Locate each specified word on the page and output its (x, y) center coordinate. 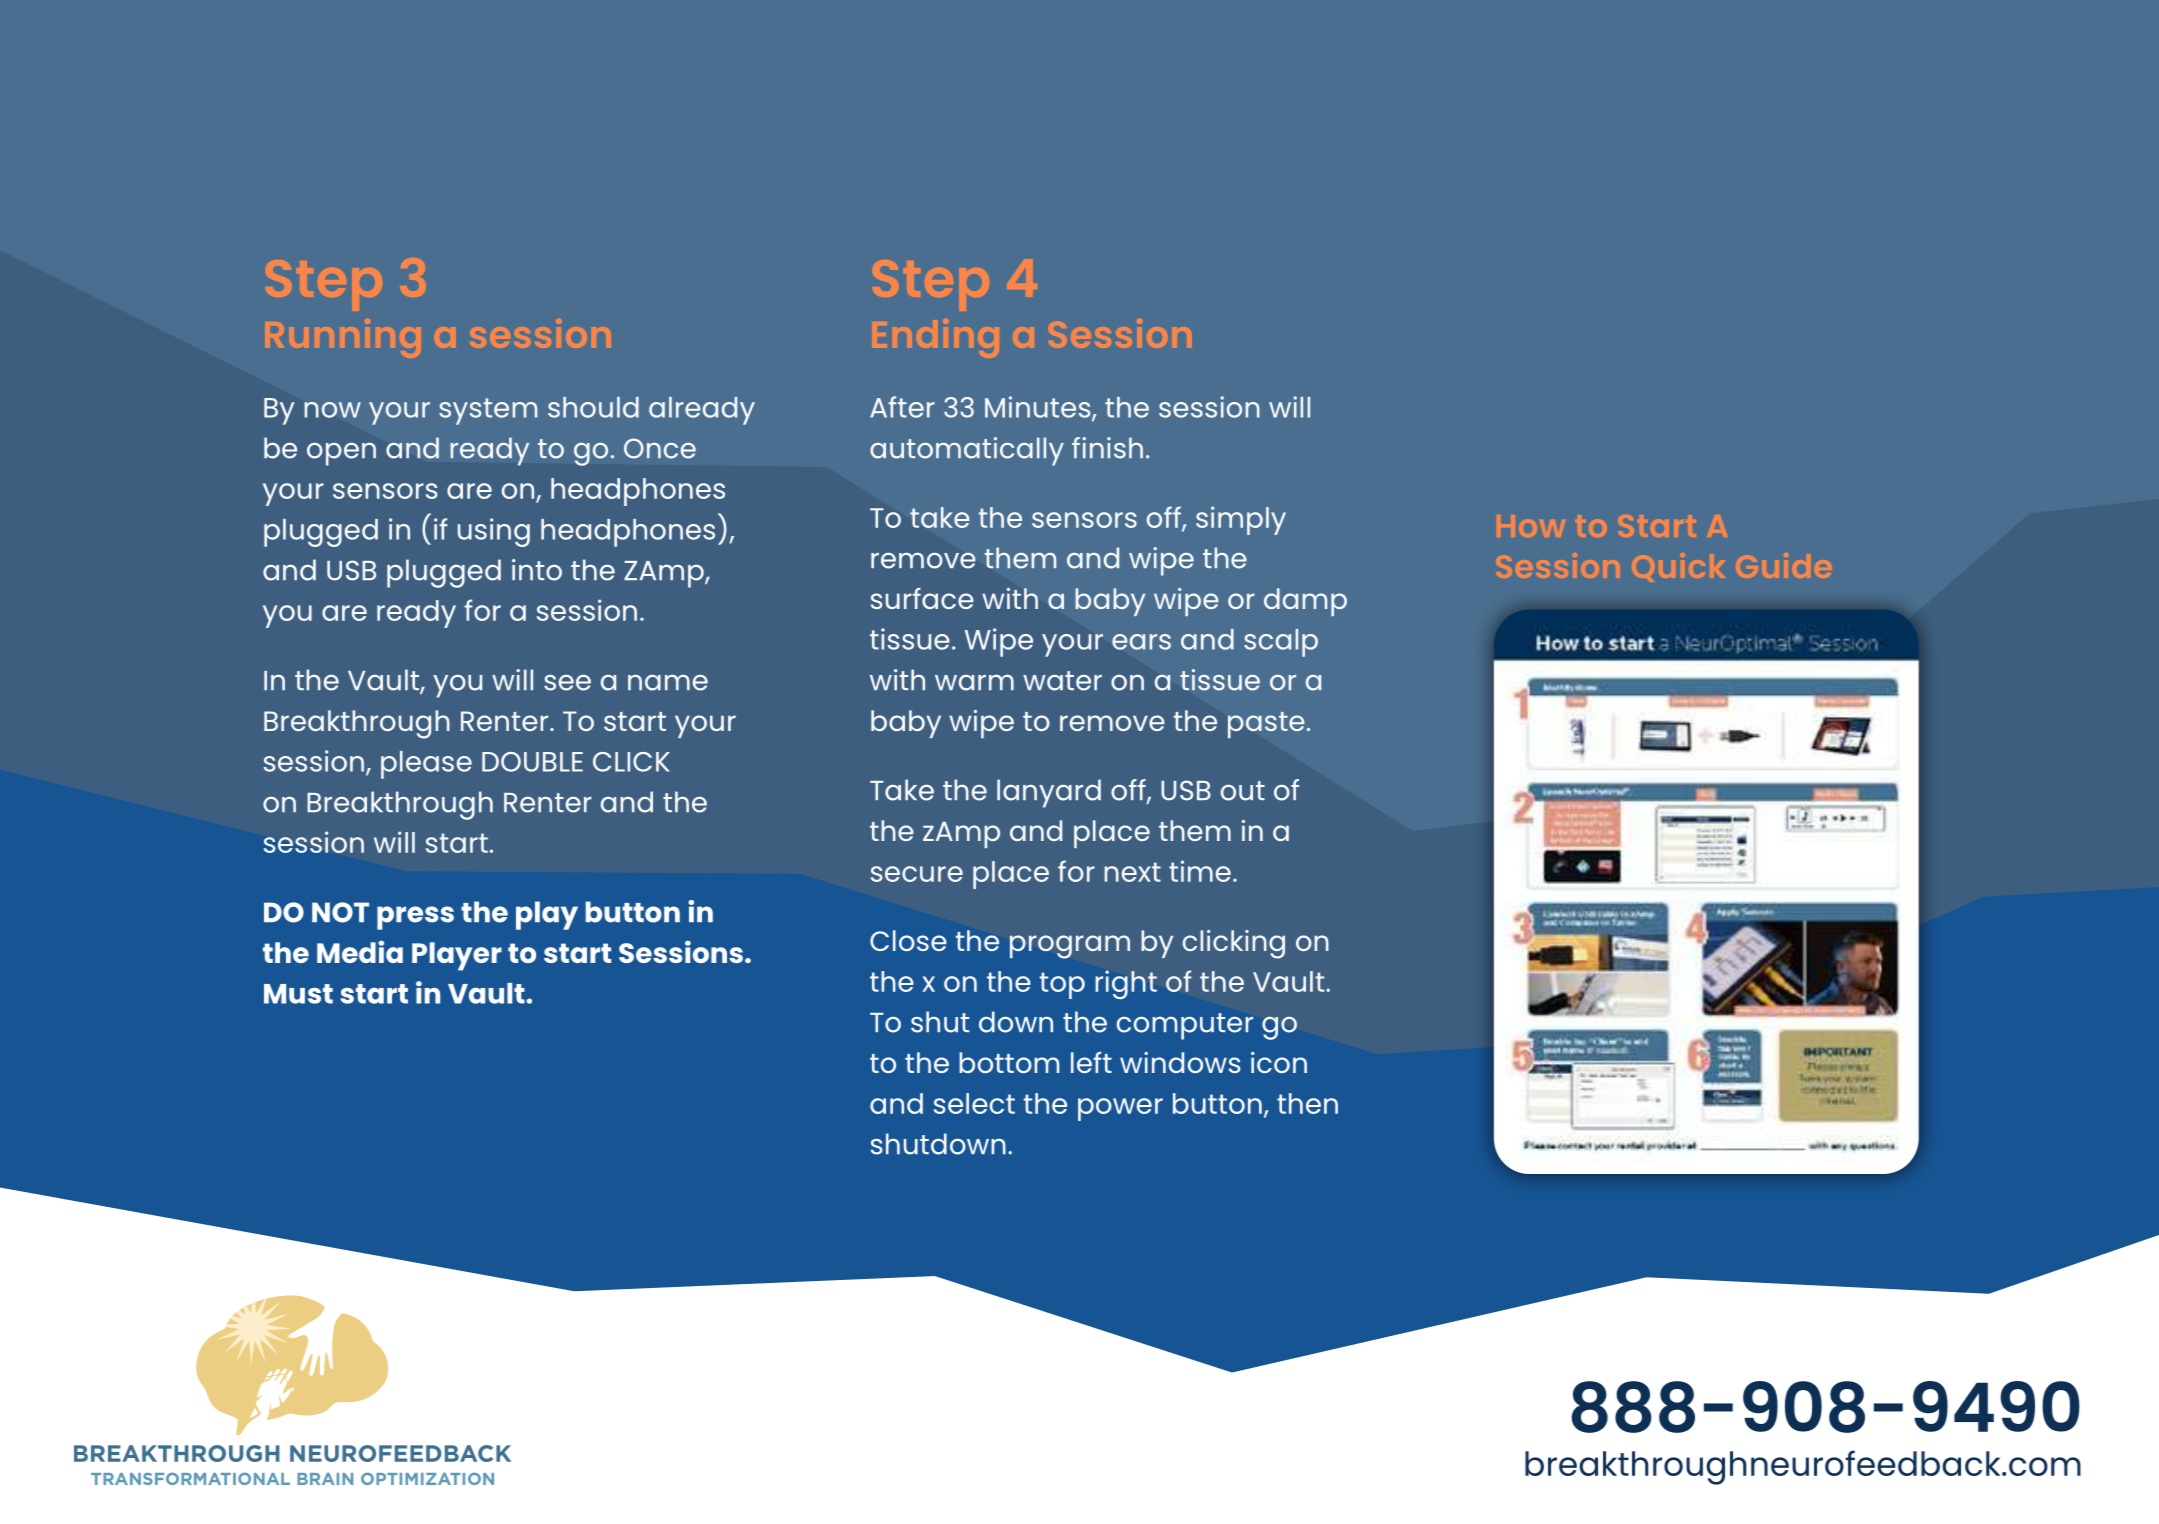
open (341, 454)
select (974, 1103)
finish (1107, 448)
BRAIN (325, 1479)
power (1120, 1109)
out (1243, 791)
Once (660, 448)
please (426, 765)
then (1307, 1103)
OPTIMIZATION (427, 1478)
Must (298, 994)
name (668, 682)
